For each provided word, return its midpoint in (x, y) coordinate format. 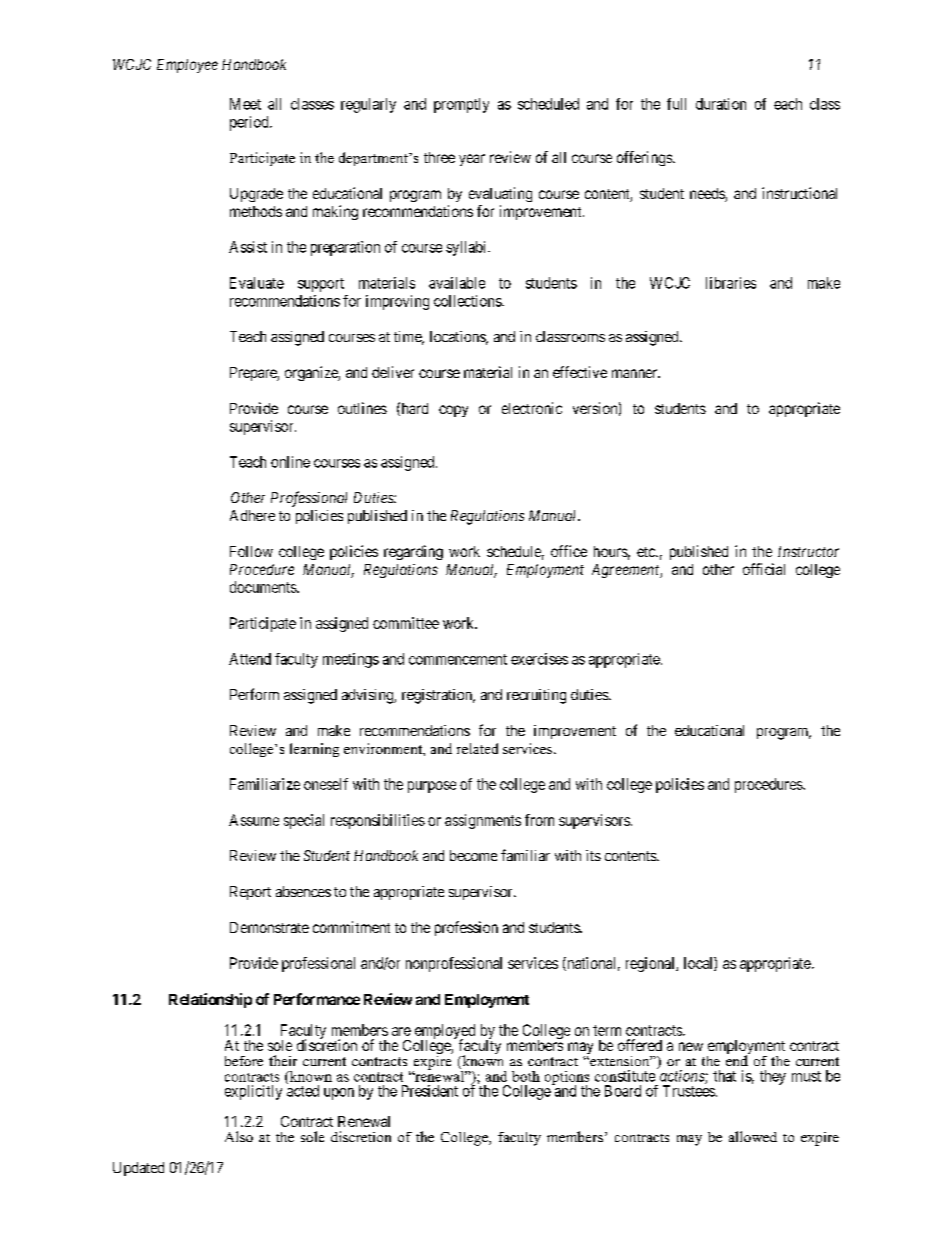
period (250, 123)
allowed (753, 1136)
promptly (461, 105)
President (430, 1091)
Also (239, 1136)
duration (721, 104)
